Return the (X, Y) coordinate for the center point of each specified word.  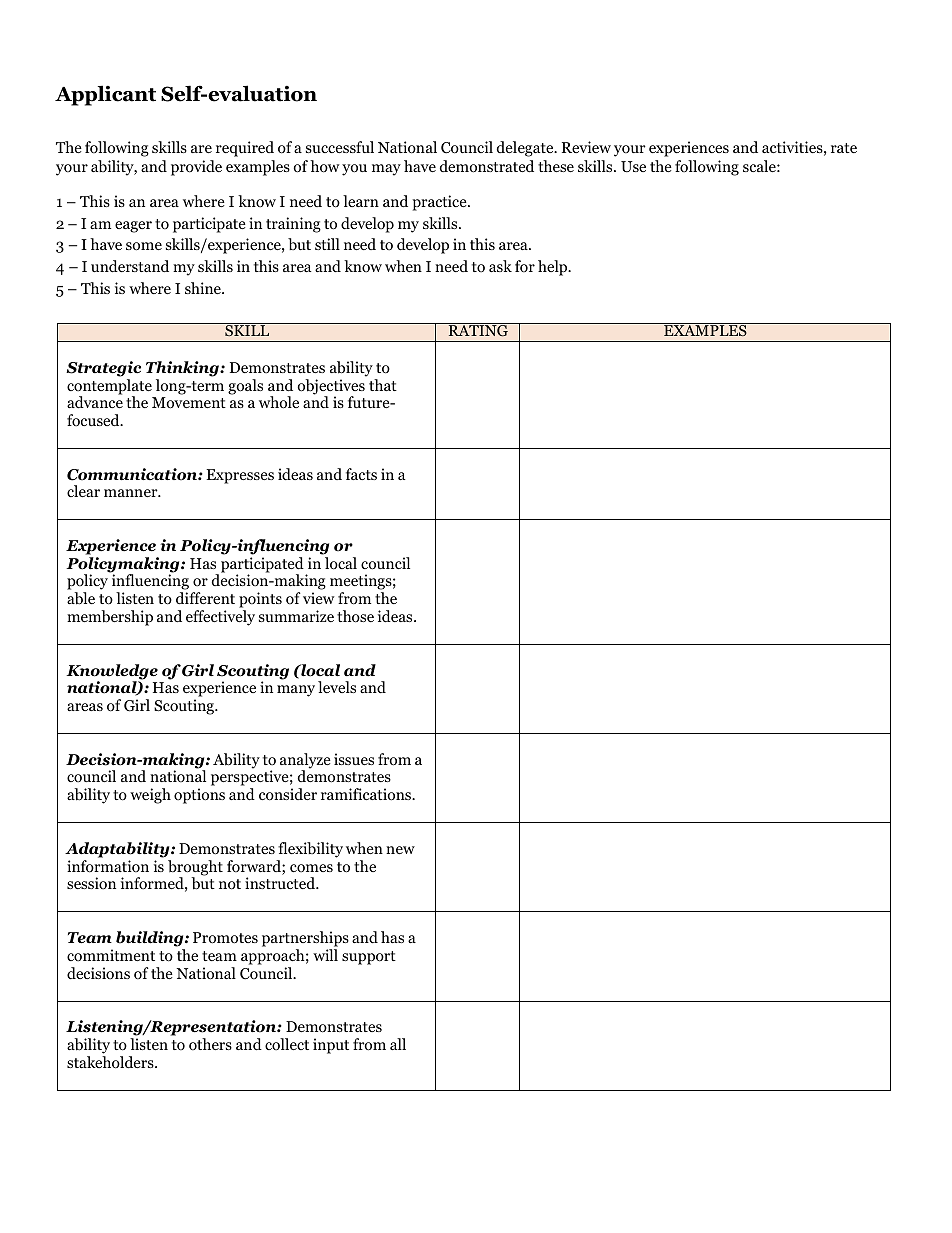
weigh (150, 796)
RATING (478, 330)
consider (288, 794)
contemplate (109, 388)
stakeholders (111, 1062)
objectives (331, 388)
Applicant (105, 95)
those (355, 616)
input (331, 1046)
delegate (526, 149)
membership (110, 618)
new (400, 850)
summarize (296, 616)
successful (340, 147)
